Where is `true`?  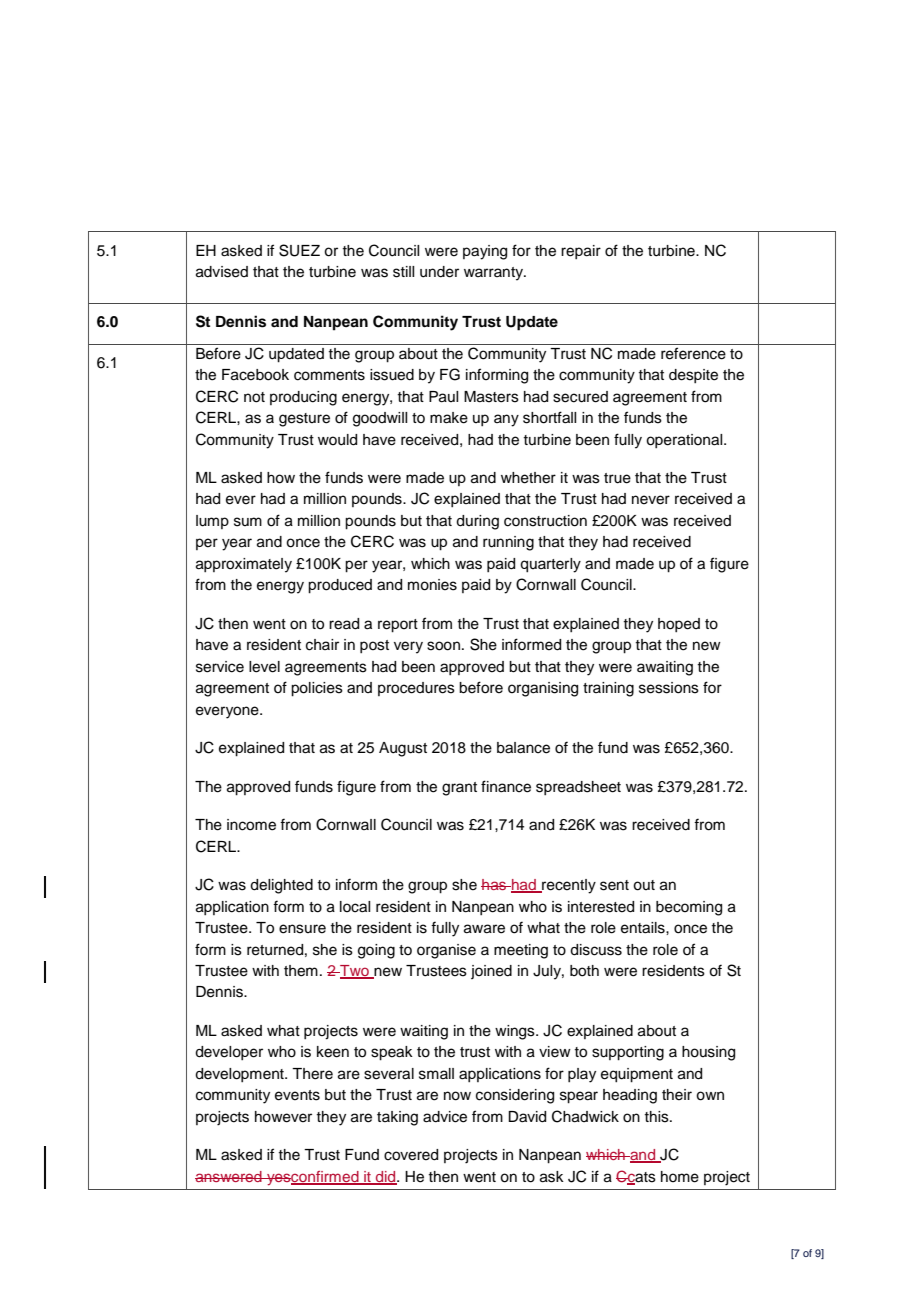 true is located at coordinates (617, 478).
